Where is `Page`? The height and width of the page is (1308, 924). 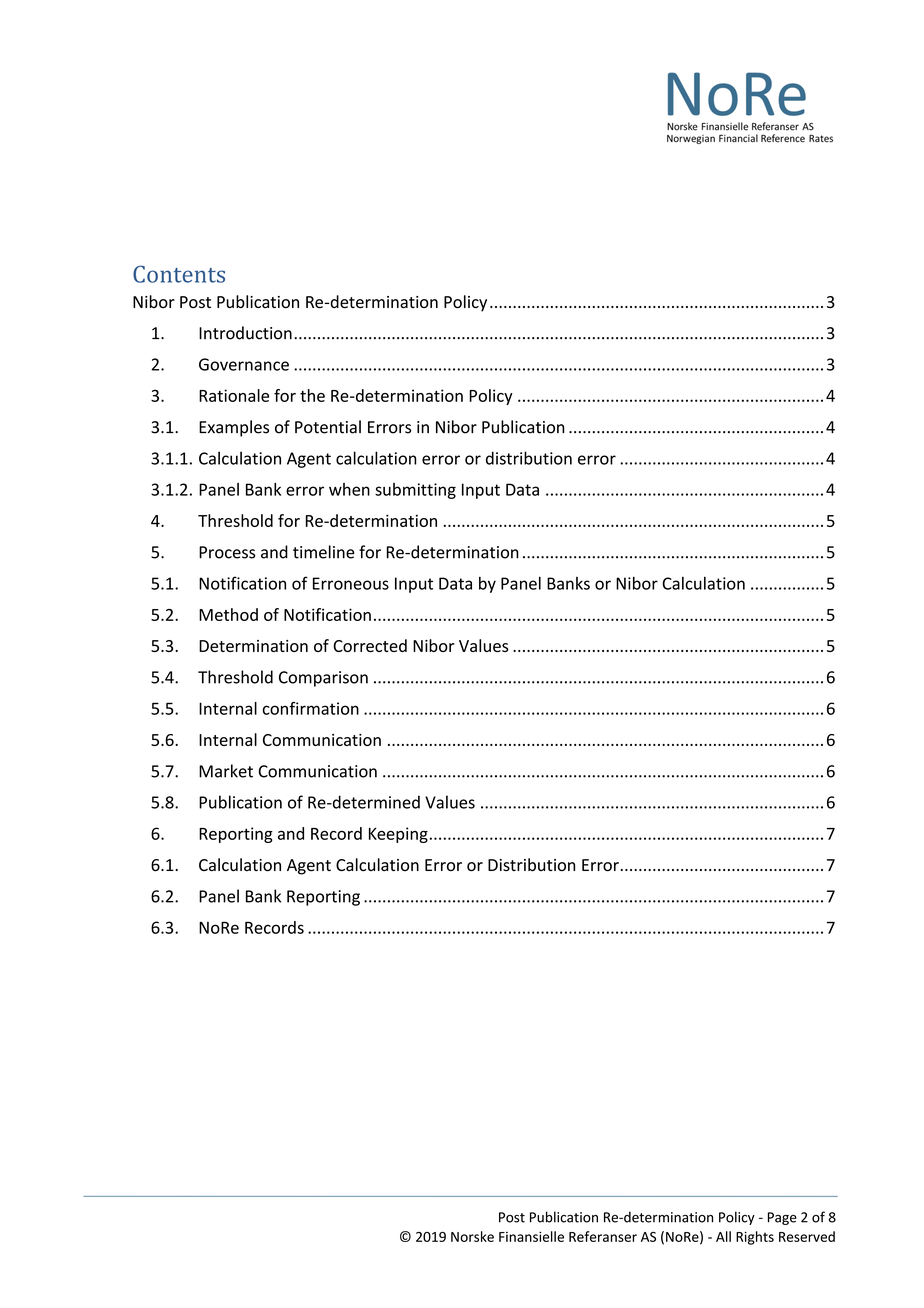 Page is located at coordinates (782, 1218).
